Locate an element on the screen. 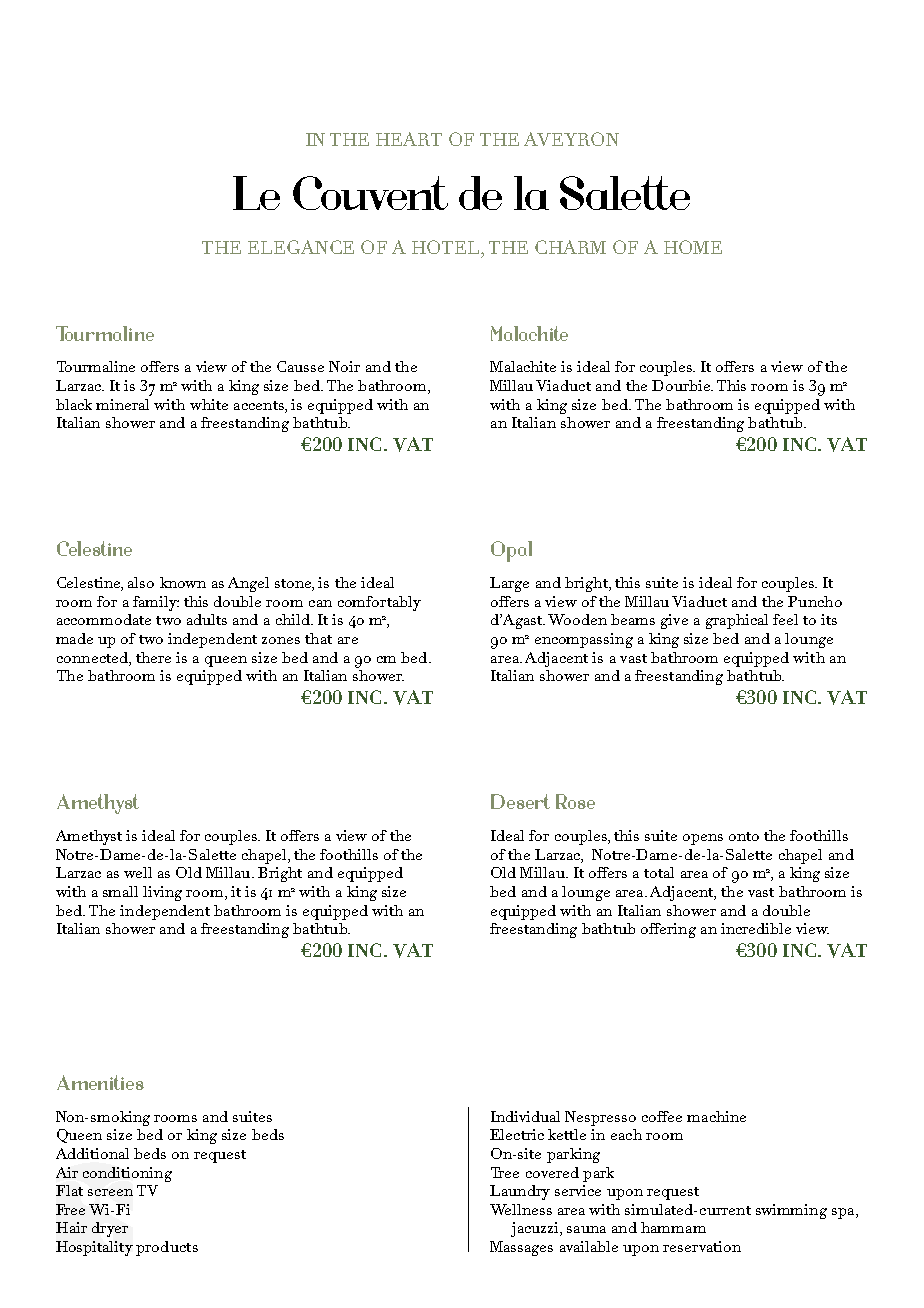  graphical is located at coordinates (737, 621).
